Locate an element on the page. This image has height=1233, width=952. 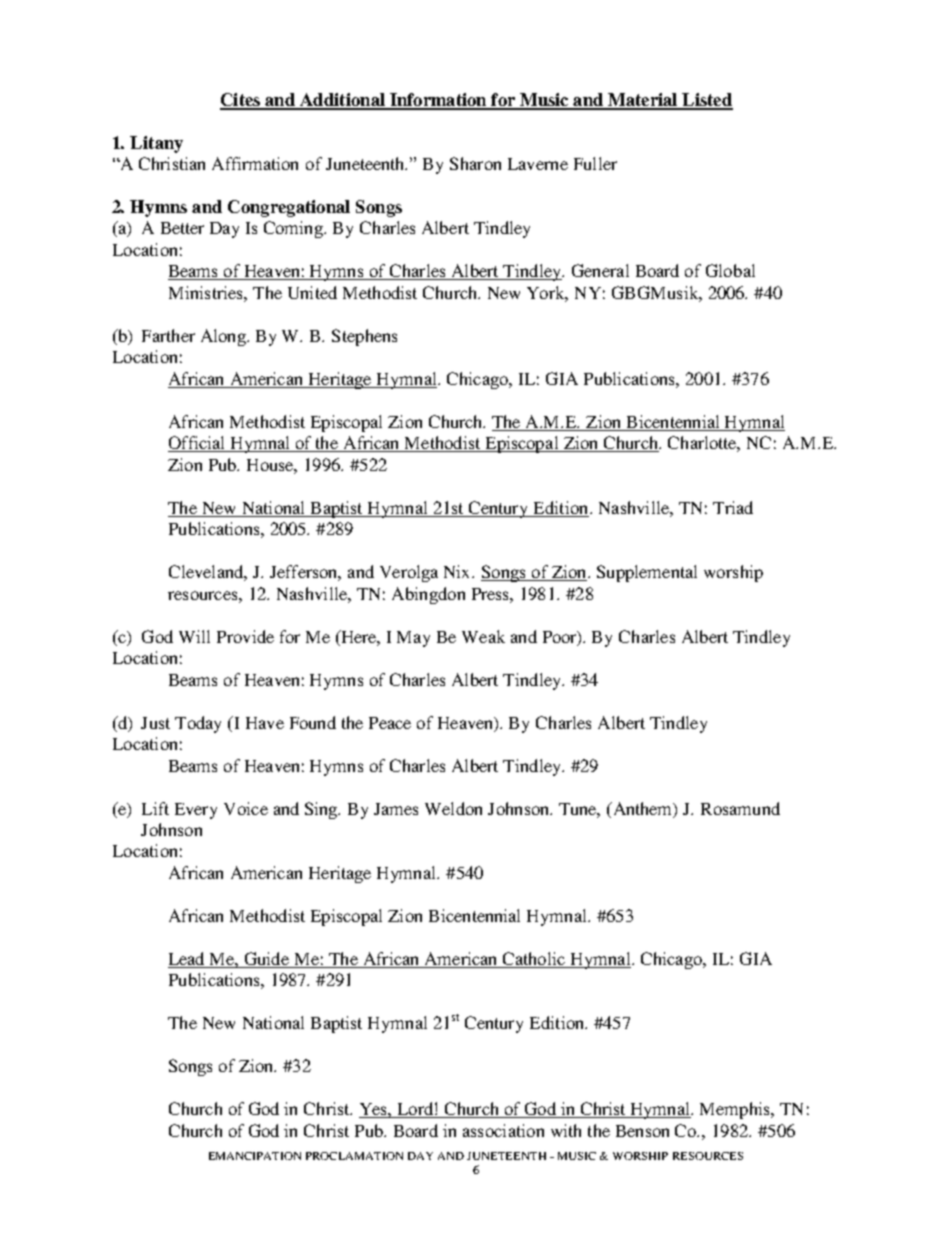
Material is located at coordinates (643, 101).
